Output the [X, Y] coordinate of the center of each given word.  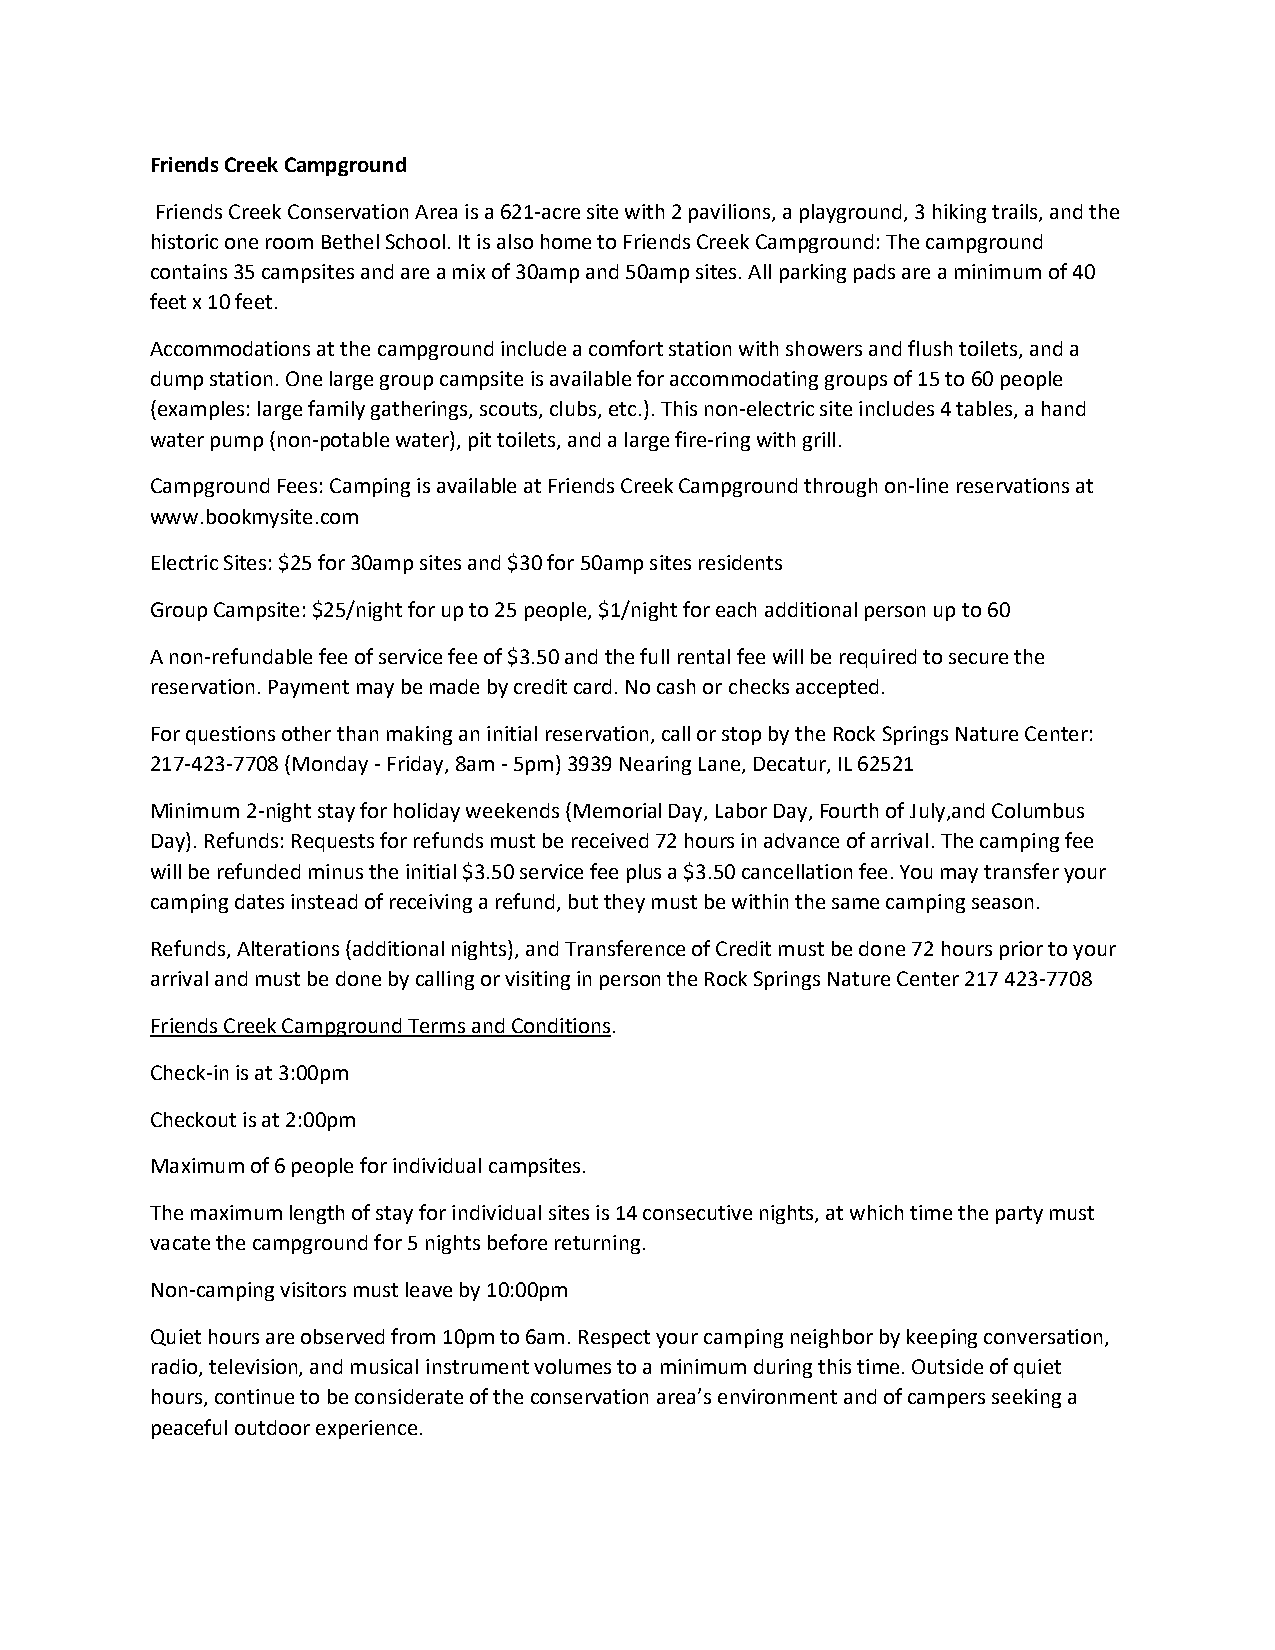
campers [946, 1400]
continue [254, 1396]
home [566, 241]
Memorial [617, 810]
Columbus [1038, 810]
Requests [333, 843]
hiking [959, 213]
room [289, 243]
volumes [572, 1366]
